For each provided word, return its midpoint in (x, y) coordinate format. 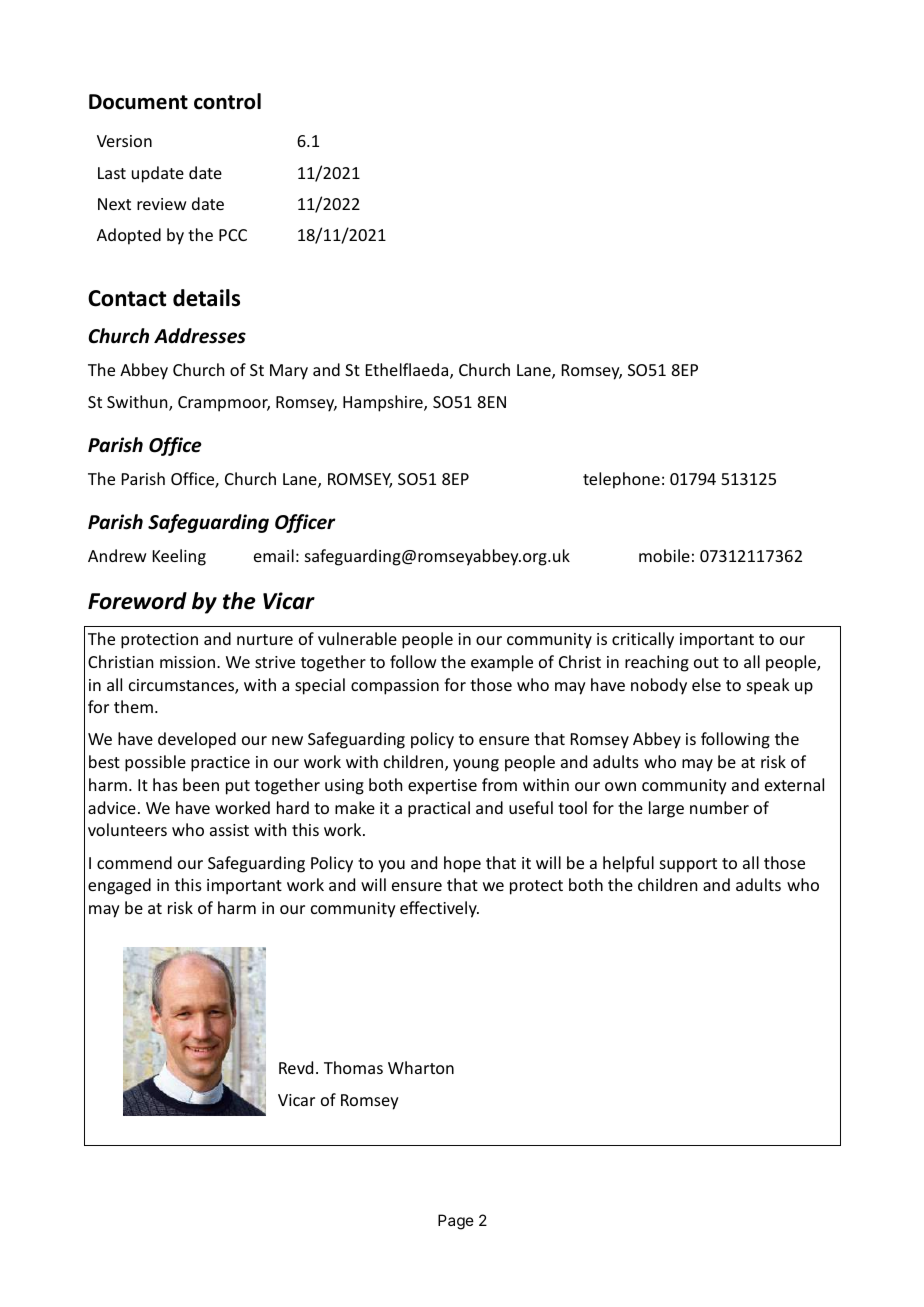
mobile (664, 555)
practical (439, 809)
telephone (621, 480)
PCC (233, 235)
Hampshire (384, 403)
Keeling (179, 557)
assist (229, 830)
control (227, 101)
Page (456, 1222)
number (719, 807)
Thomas (353, 1067)
